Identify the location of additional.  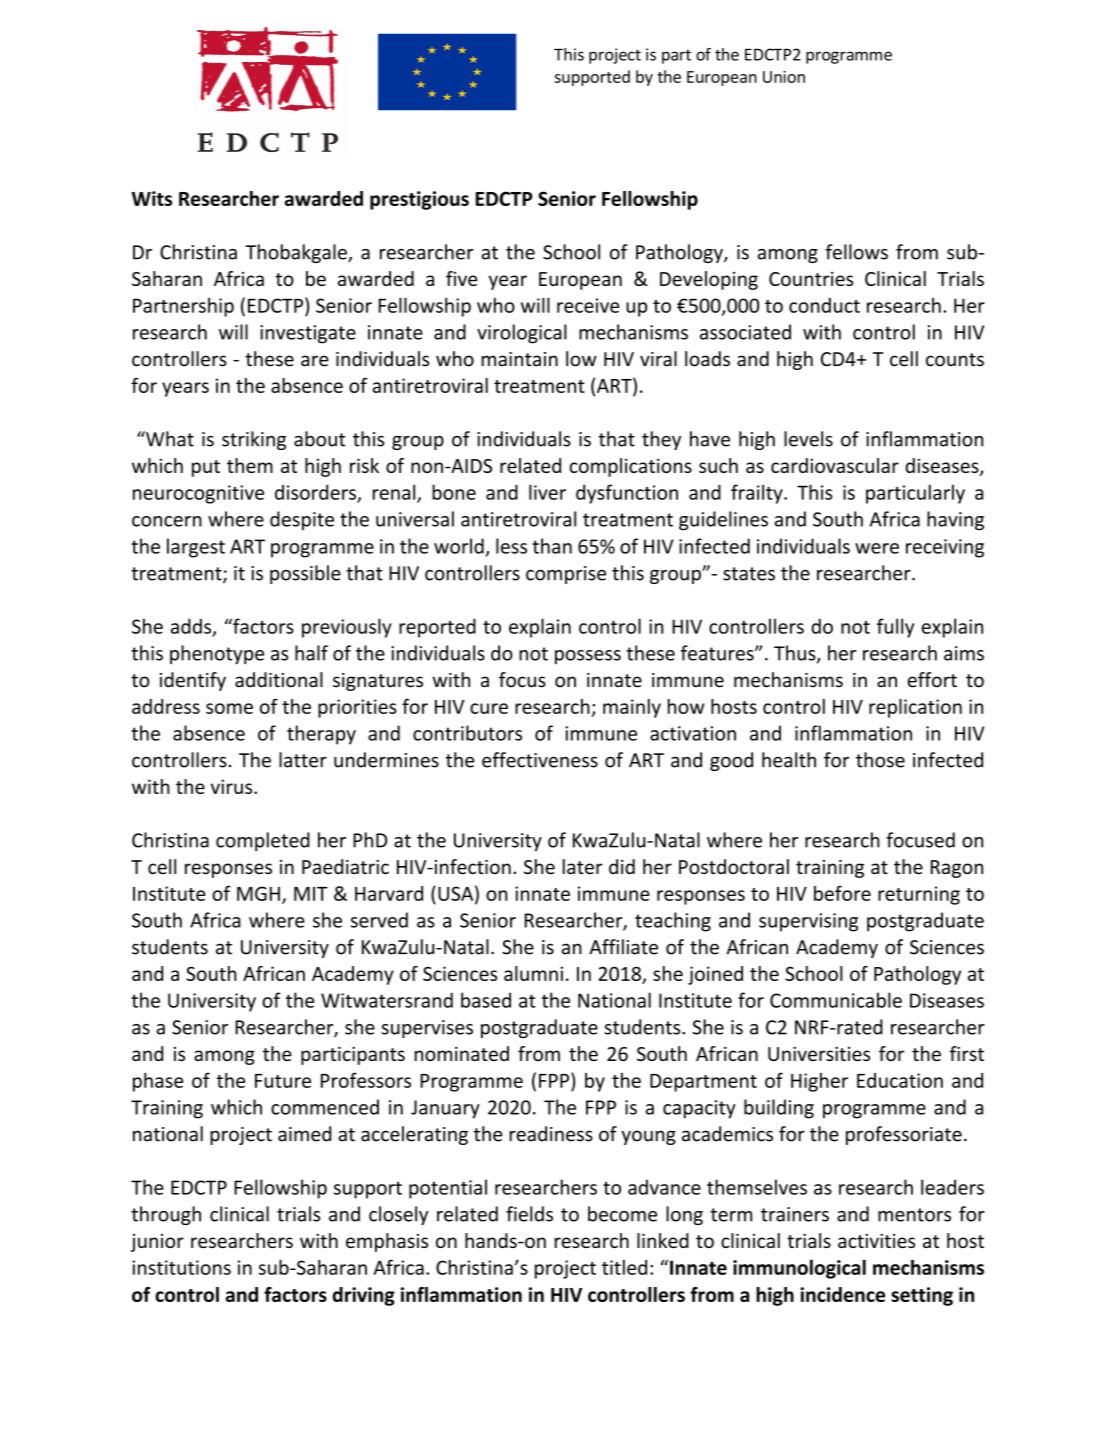
(279, 680).
